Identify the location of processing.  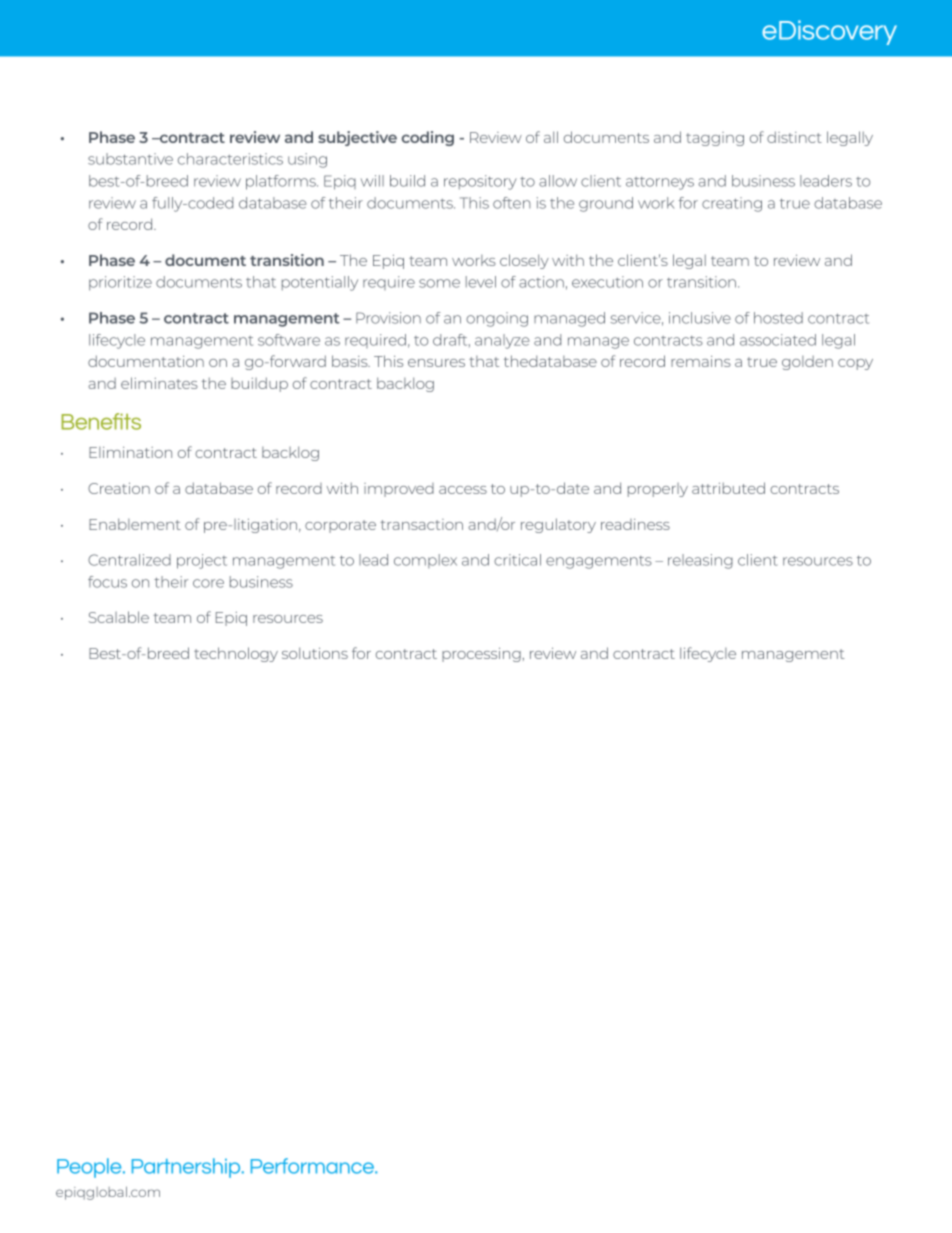
(481, 655).
